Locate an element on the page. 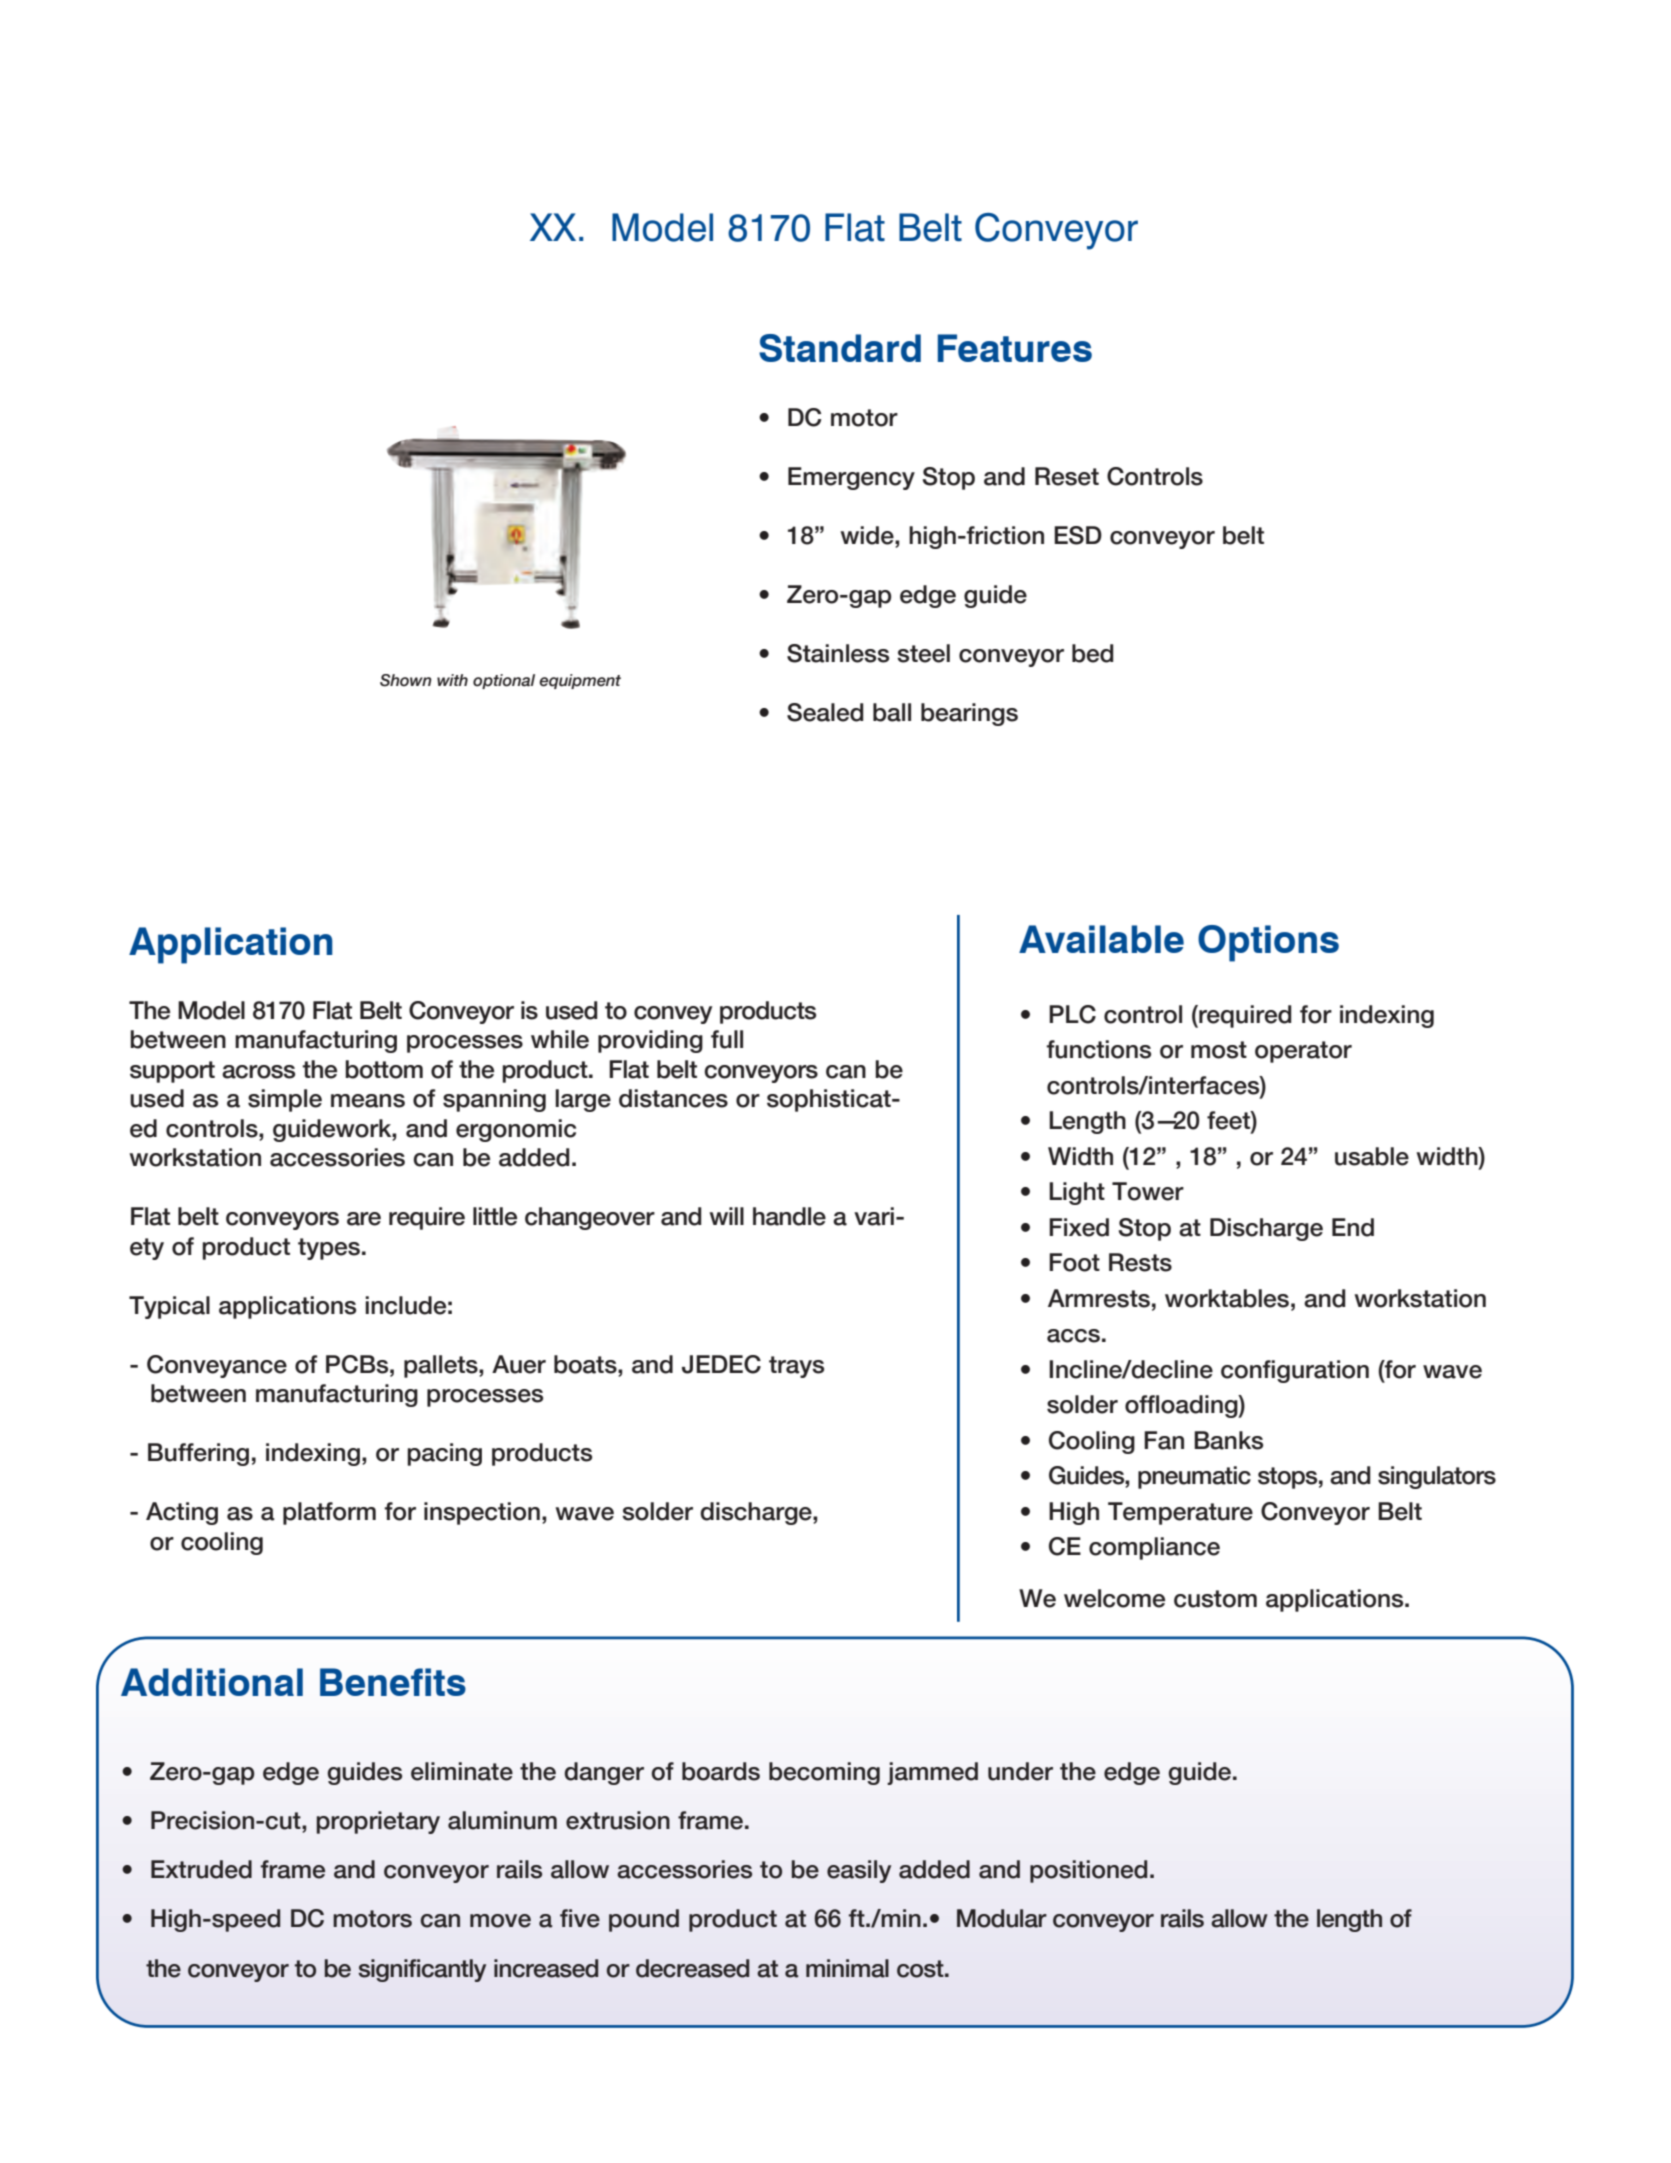  significantly is located at coordinates (422, 1970).
